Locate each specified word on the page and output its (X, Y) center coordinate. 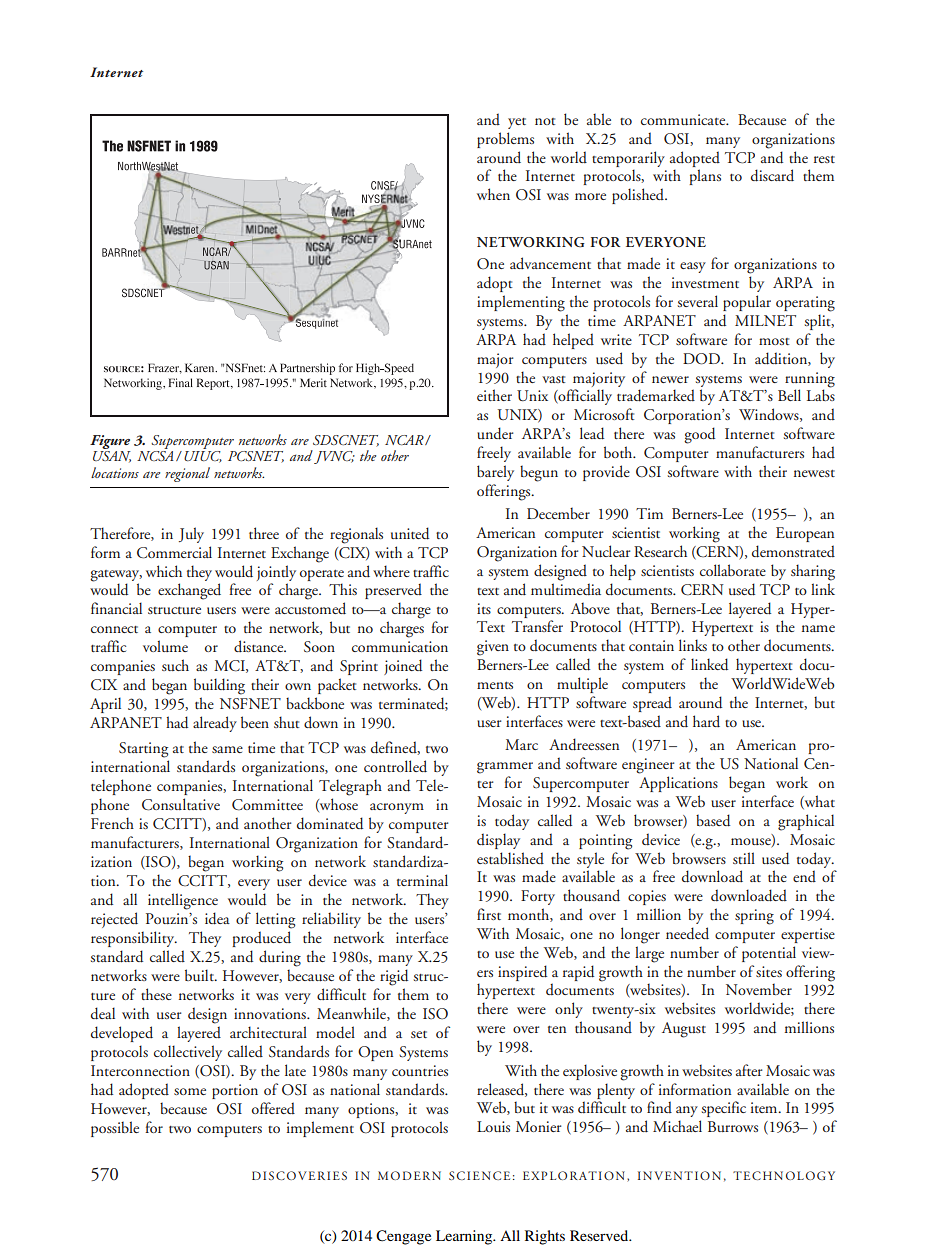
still (744, 858)
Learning (465, 1237)
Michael (677, 1126)
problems (505, 140)
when (493, 194)
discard (772, 175)
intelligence (183, 901)
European (805, 534)
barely (495, 473)
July (191, 535)
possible (115, 1129)
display (498, 841)
